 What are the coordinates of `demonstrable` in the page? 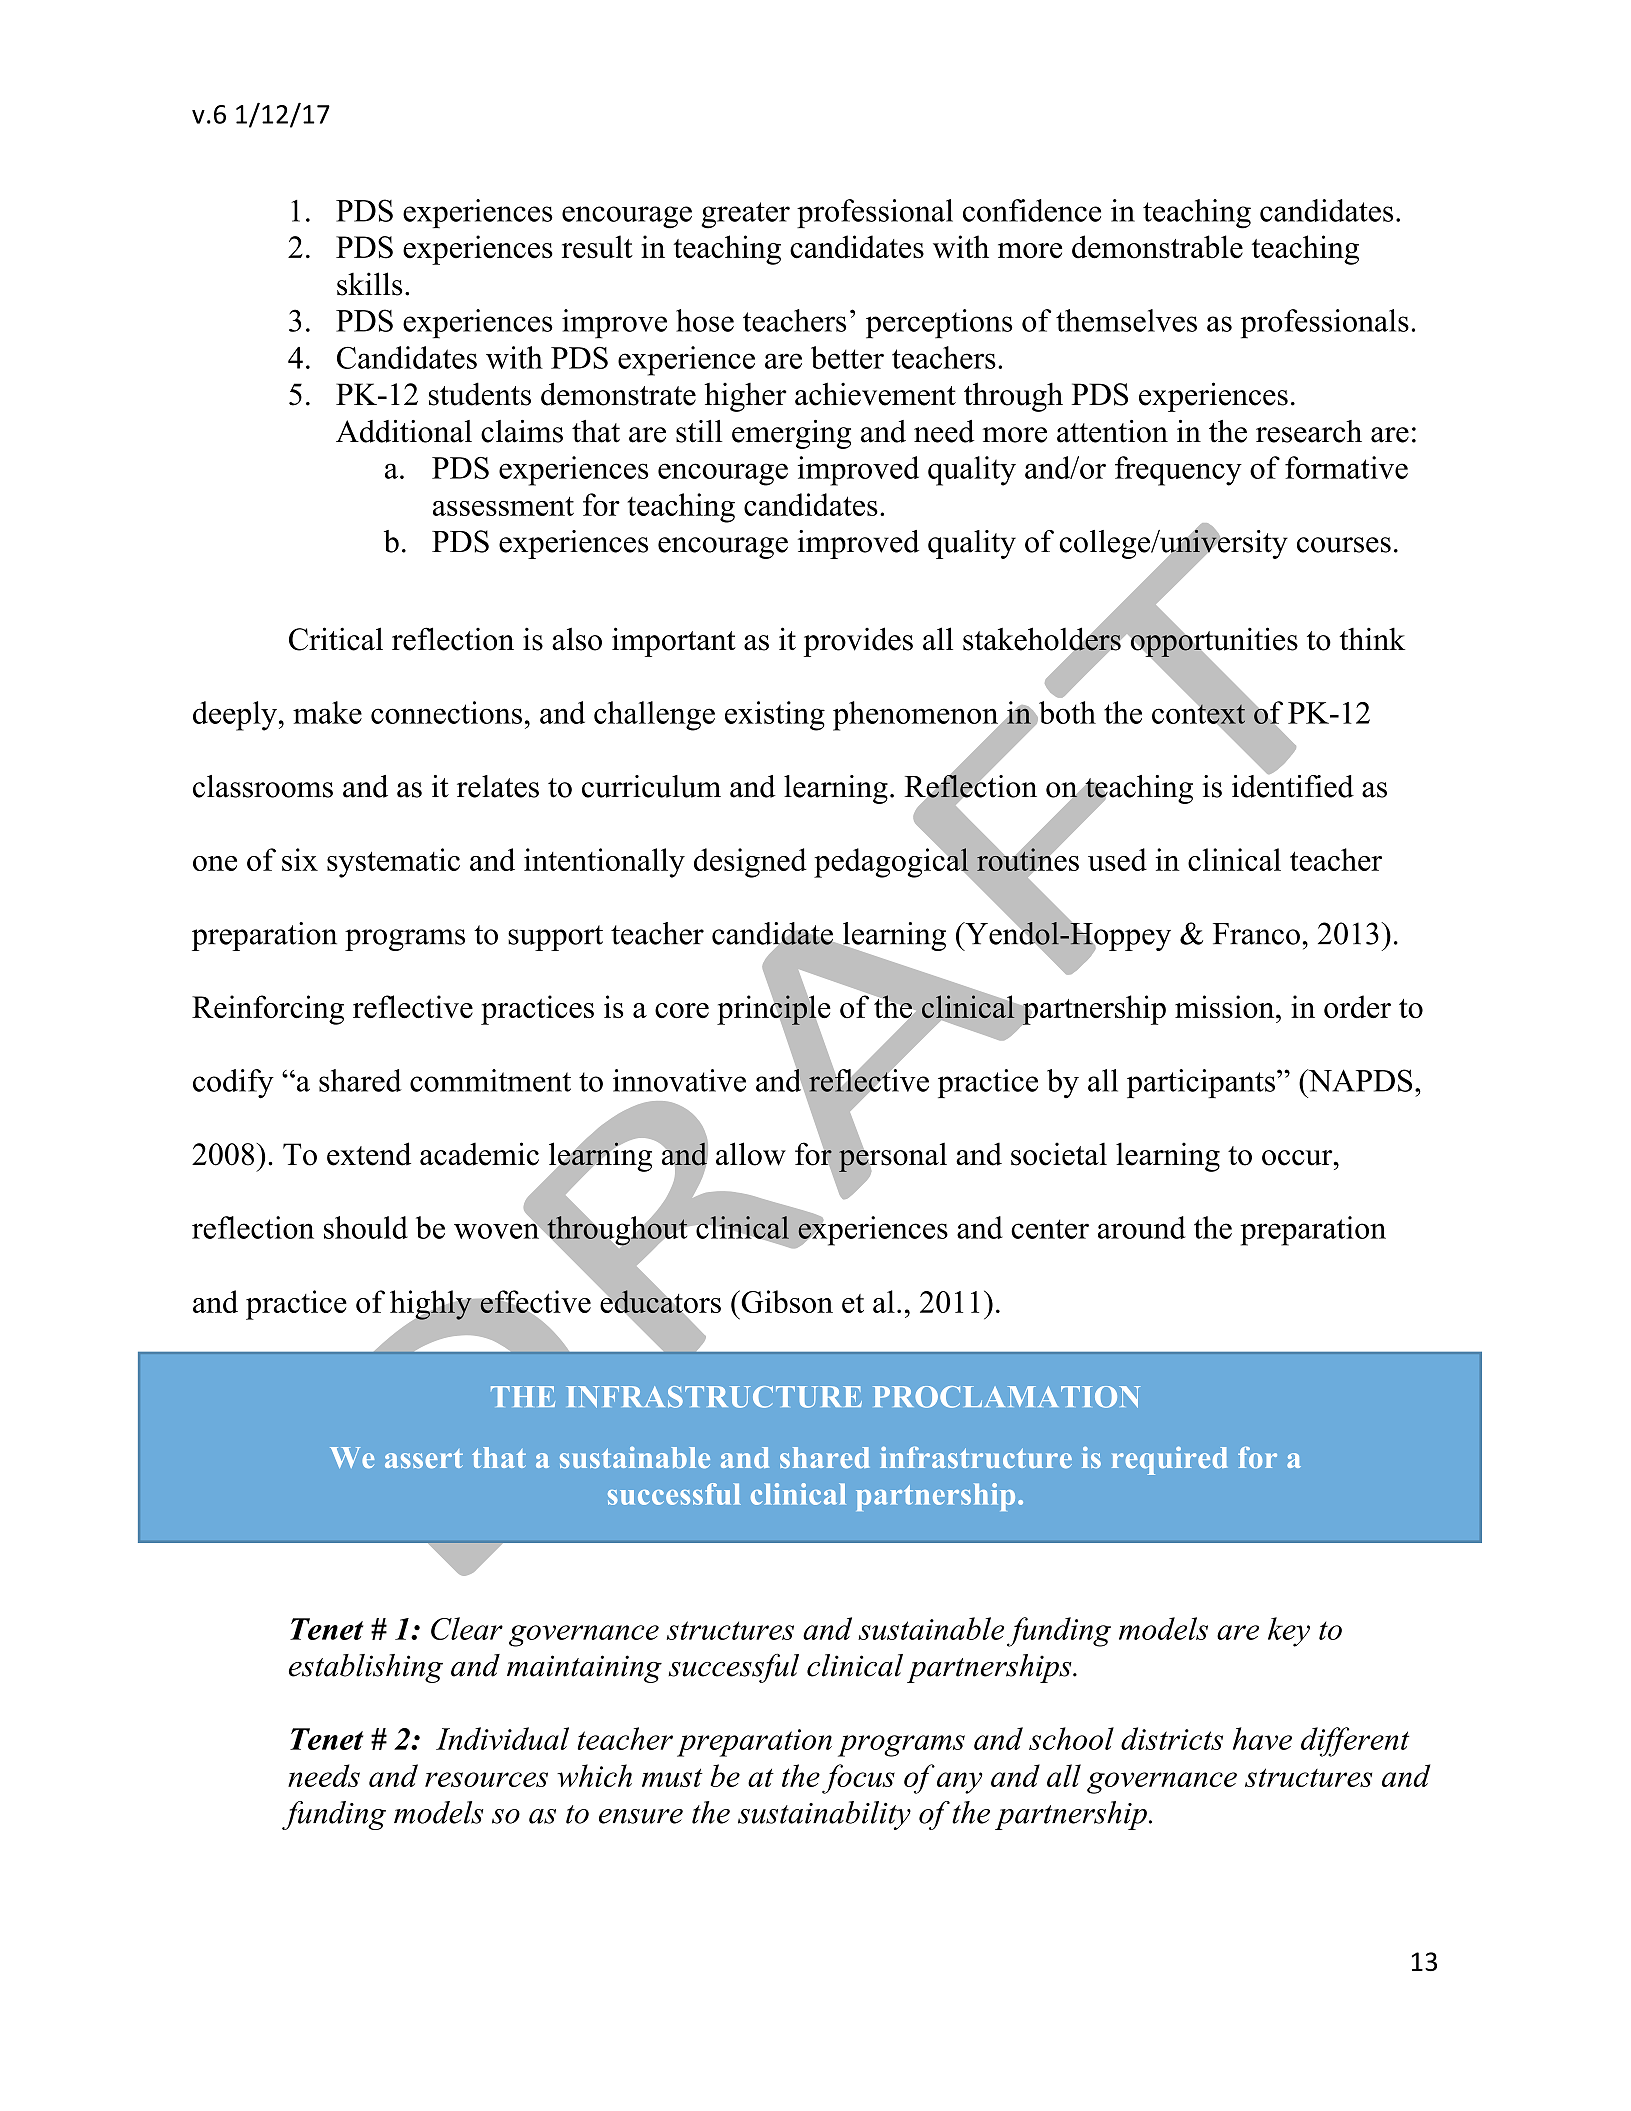 It's located at (1157, 247).
